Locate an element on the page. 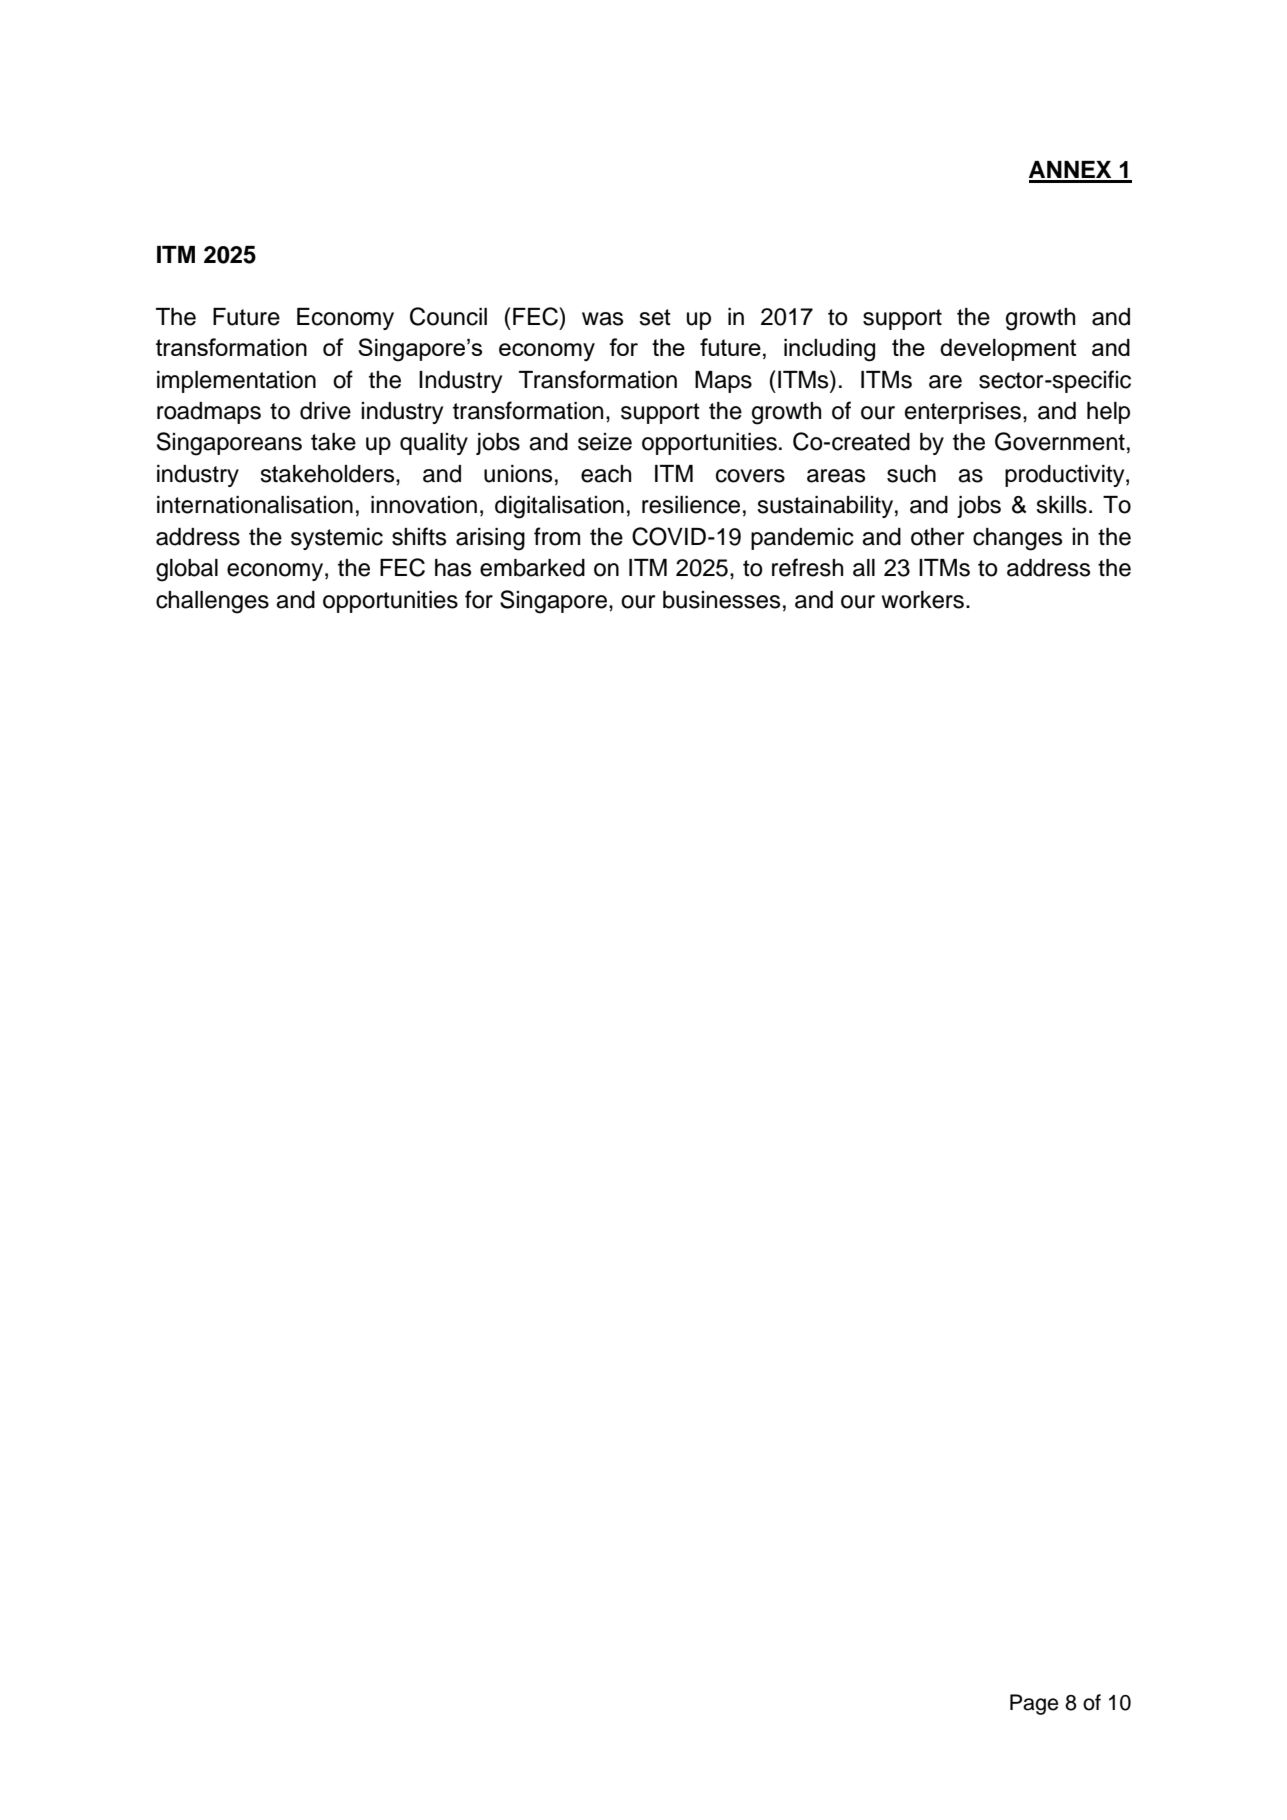 Image resolution: width=1287 pixels, height=1820 pixels. refresh is located at coordinates (807, 567).
